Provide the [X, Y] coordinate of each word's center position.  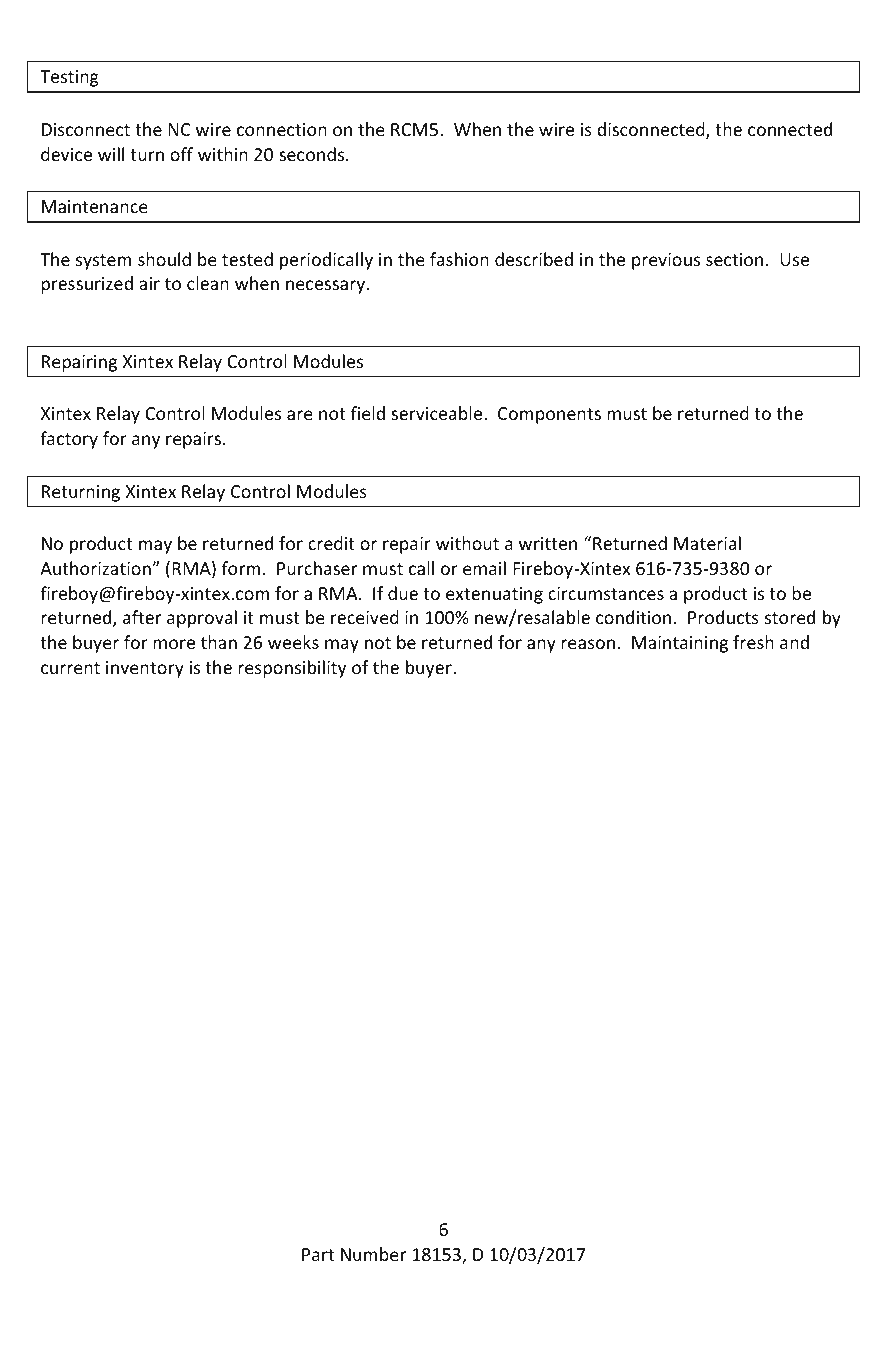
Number [373, 1254]
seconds [313, 154]
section [734, 259]
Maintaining [680, 644]
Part [318, 1254]
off [181, 154]
